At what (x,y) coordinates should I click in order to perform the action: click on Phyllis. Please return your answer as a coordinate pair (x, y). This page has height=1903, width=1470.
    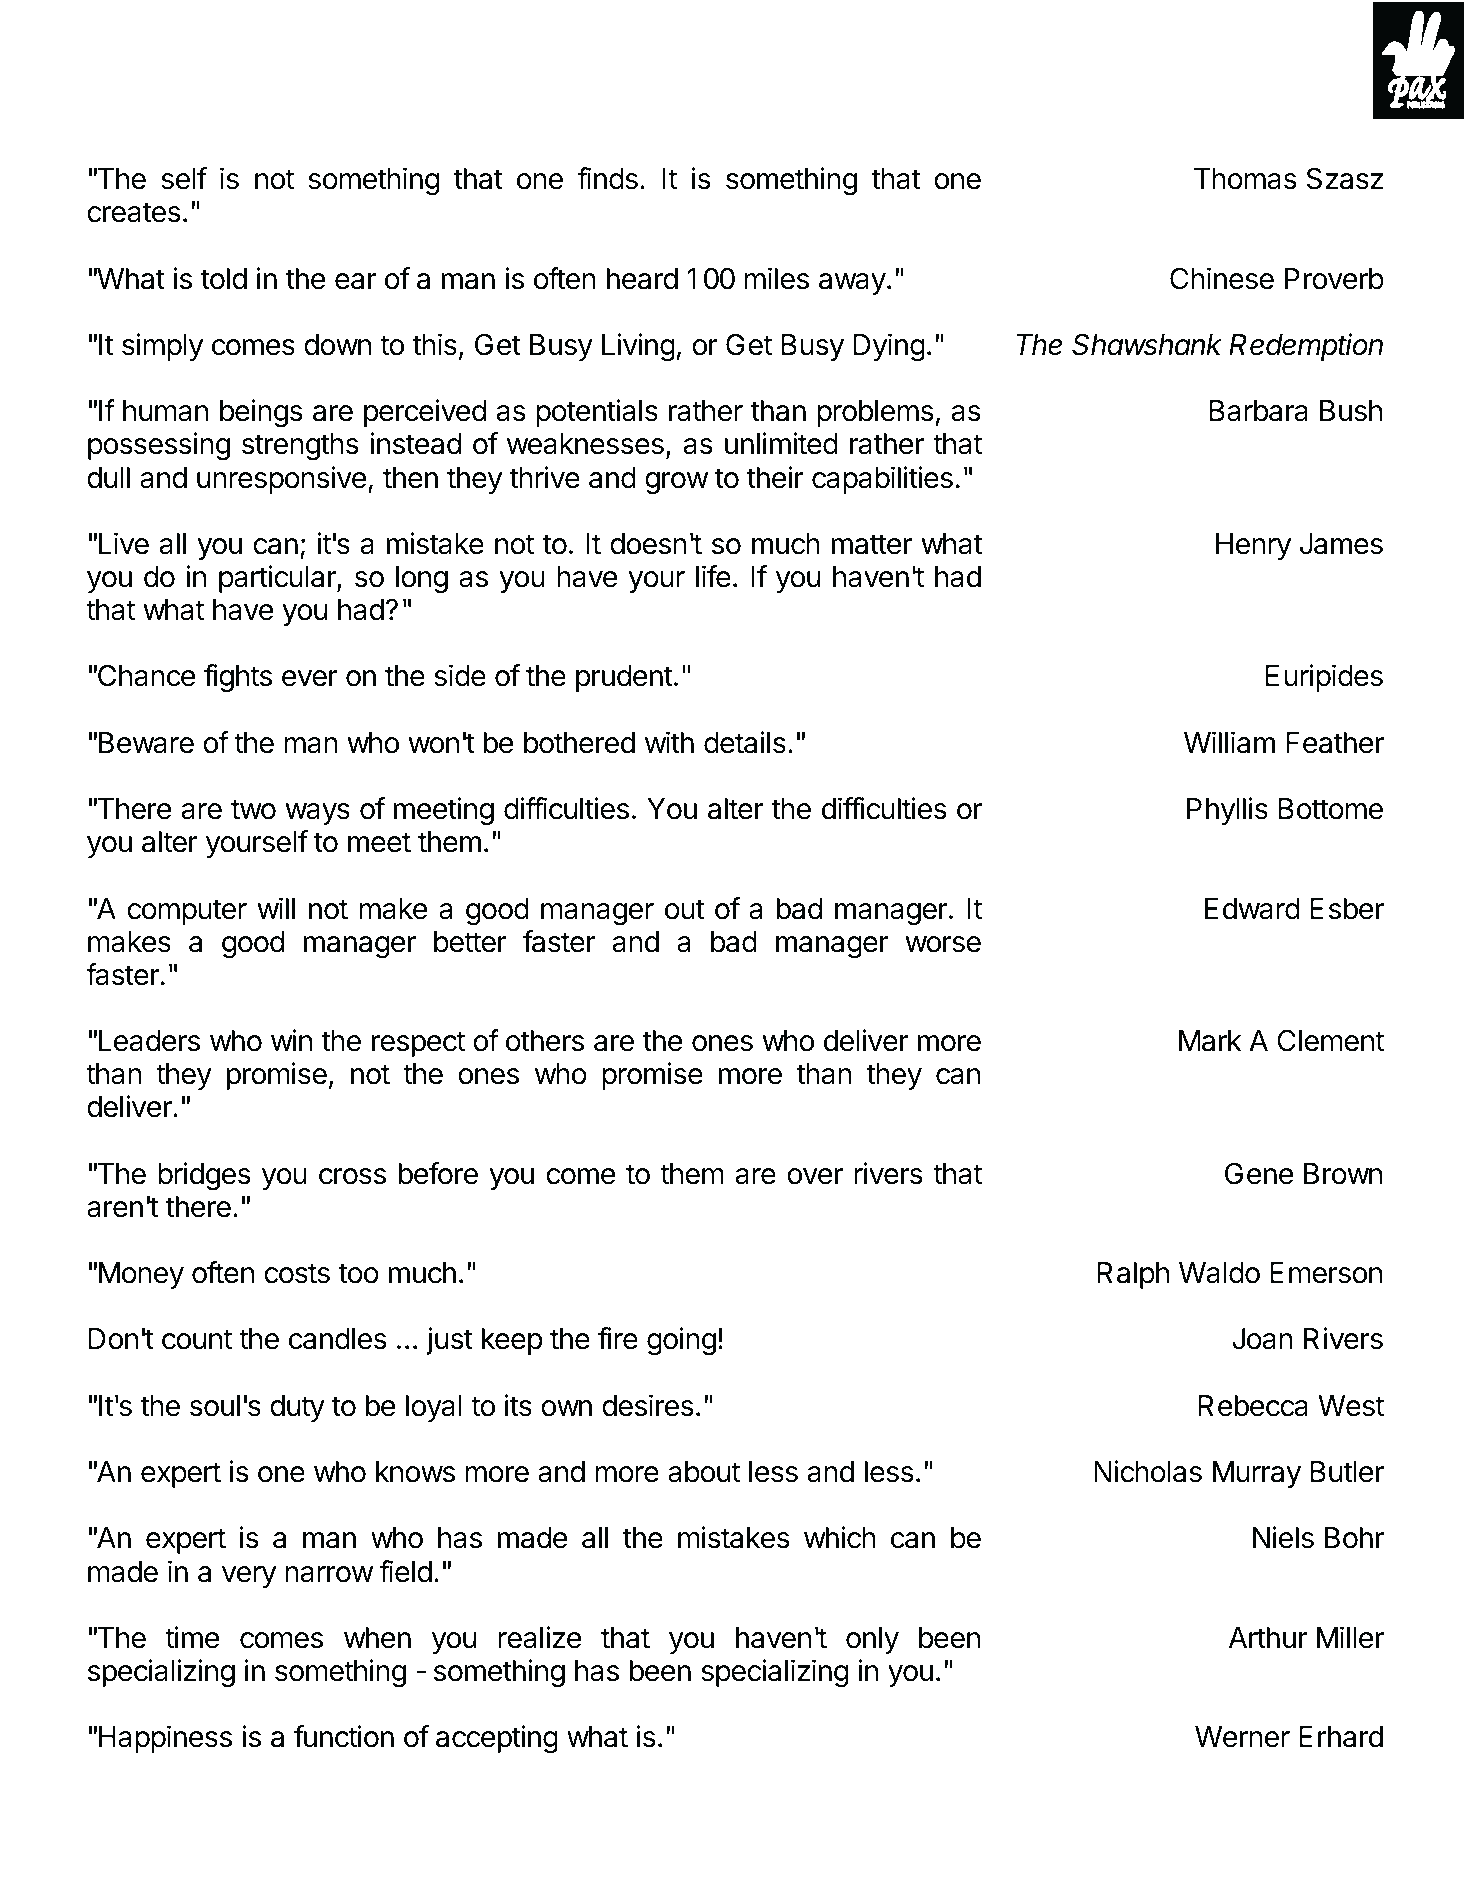
    Looking at the image, I should click on (1227, 811).
